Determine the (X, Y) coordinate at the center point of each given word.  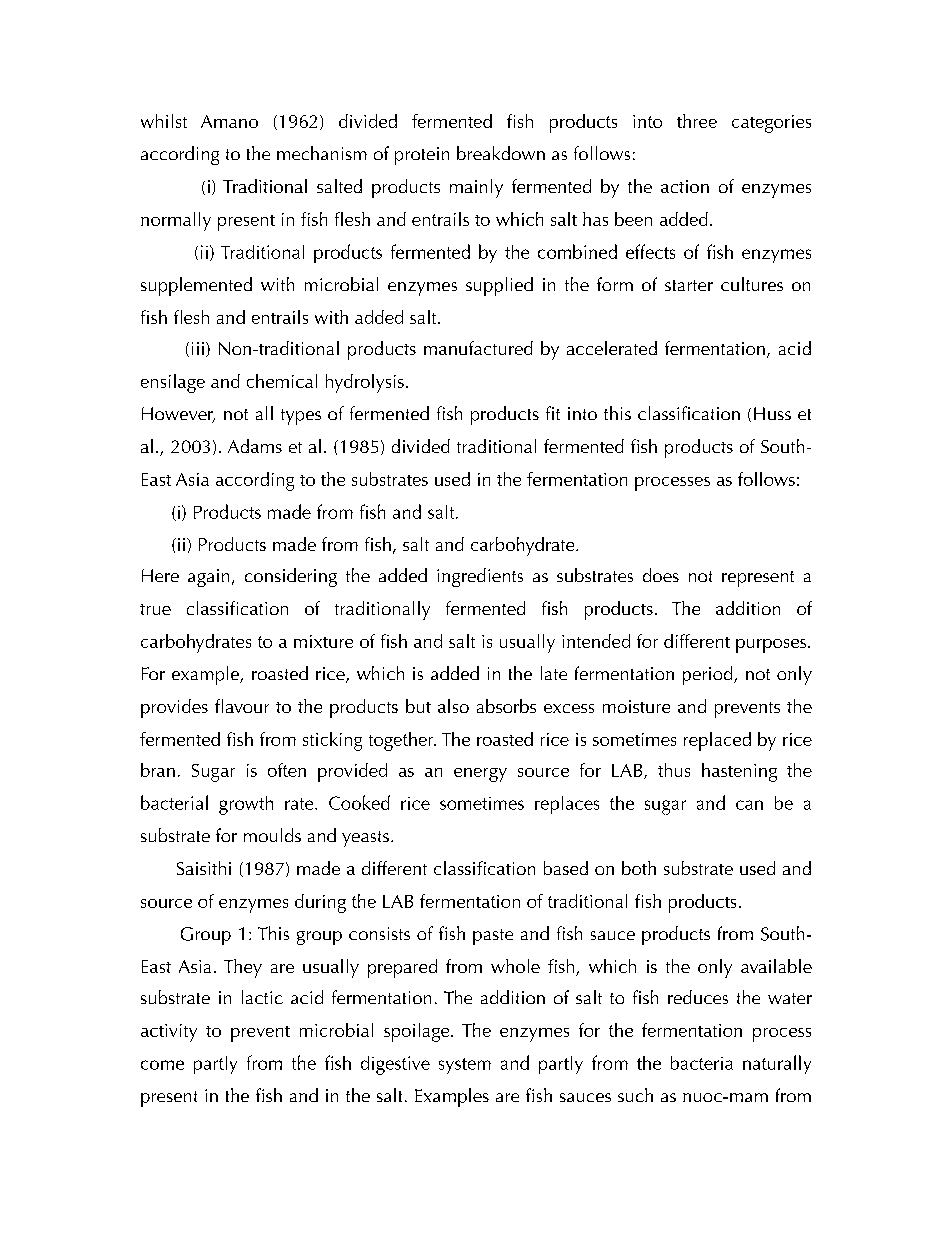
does (661, 575)
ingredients (480, 577)
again (208, 578)
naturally (777, 1064)
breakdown (501, 153)
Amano (229, 121)
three (697, 121)
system (465, 1066)
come (162, 1065)
